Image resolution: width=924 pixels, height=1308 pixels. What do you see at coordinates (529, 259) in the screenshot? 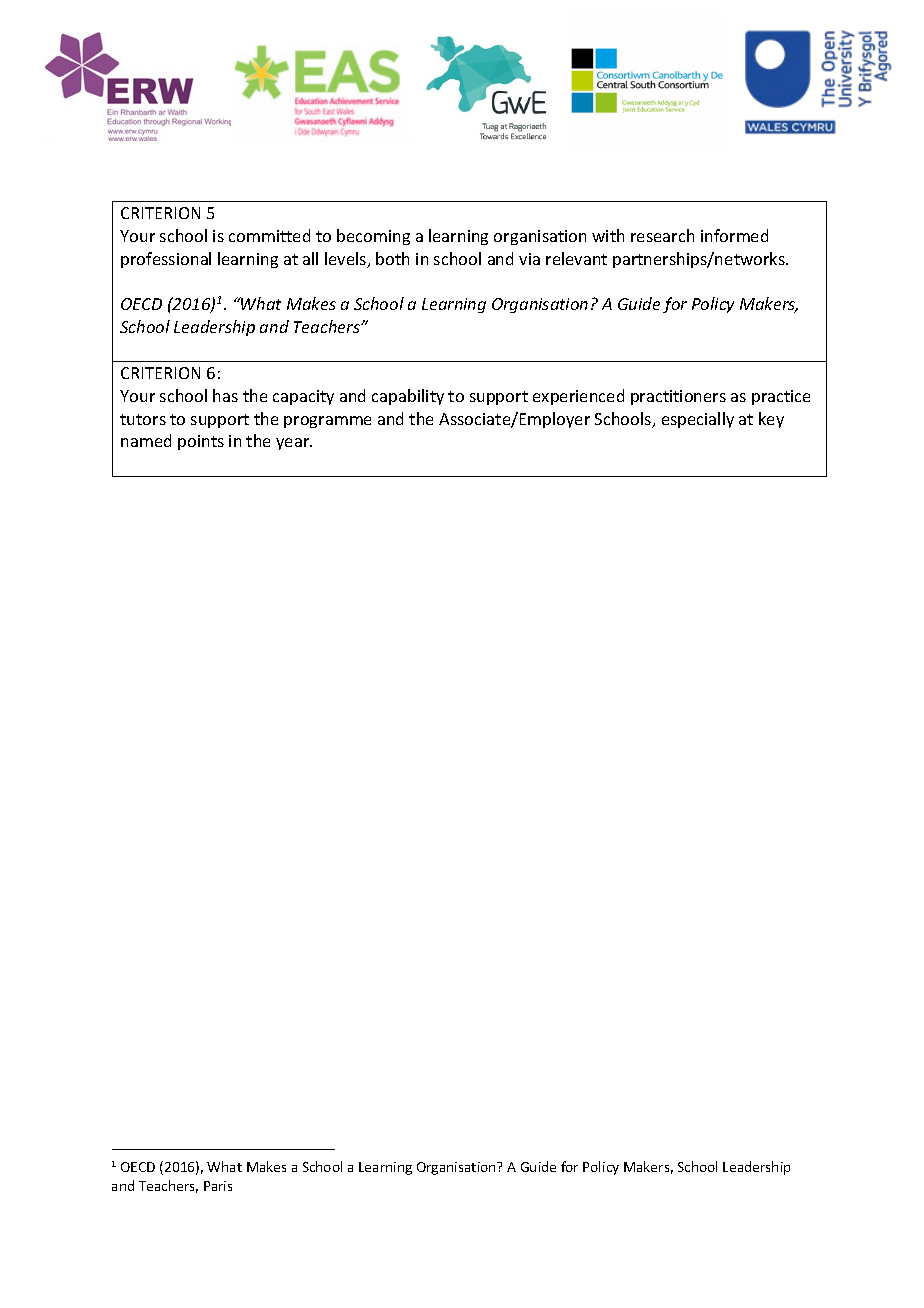
I see `via` at bounding box center [529, 259].
